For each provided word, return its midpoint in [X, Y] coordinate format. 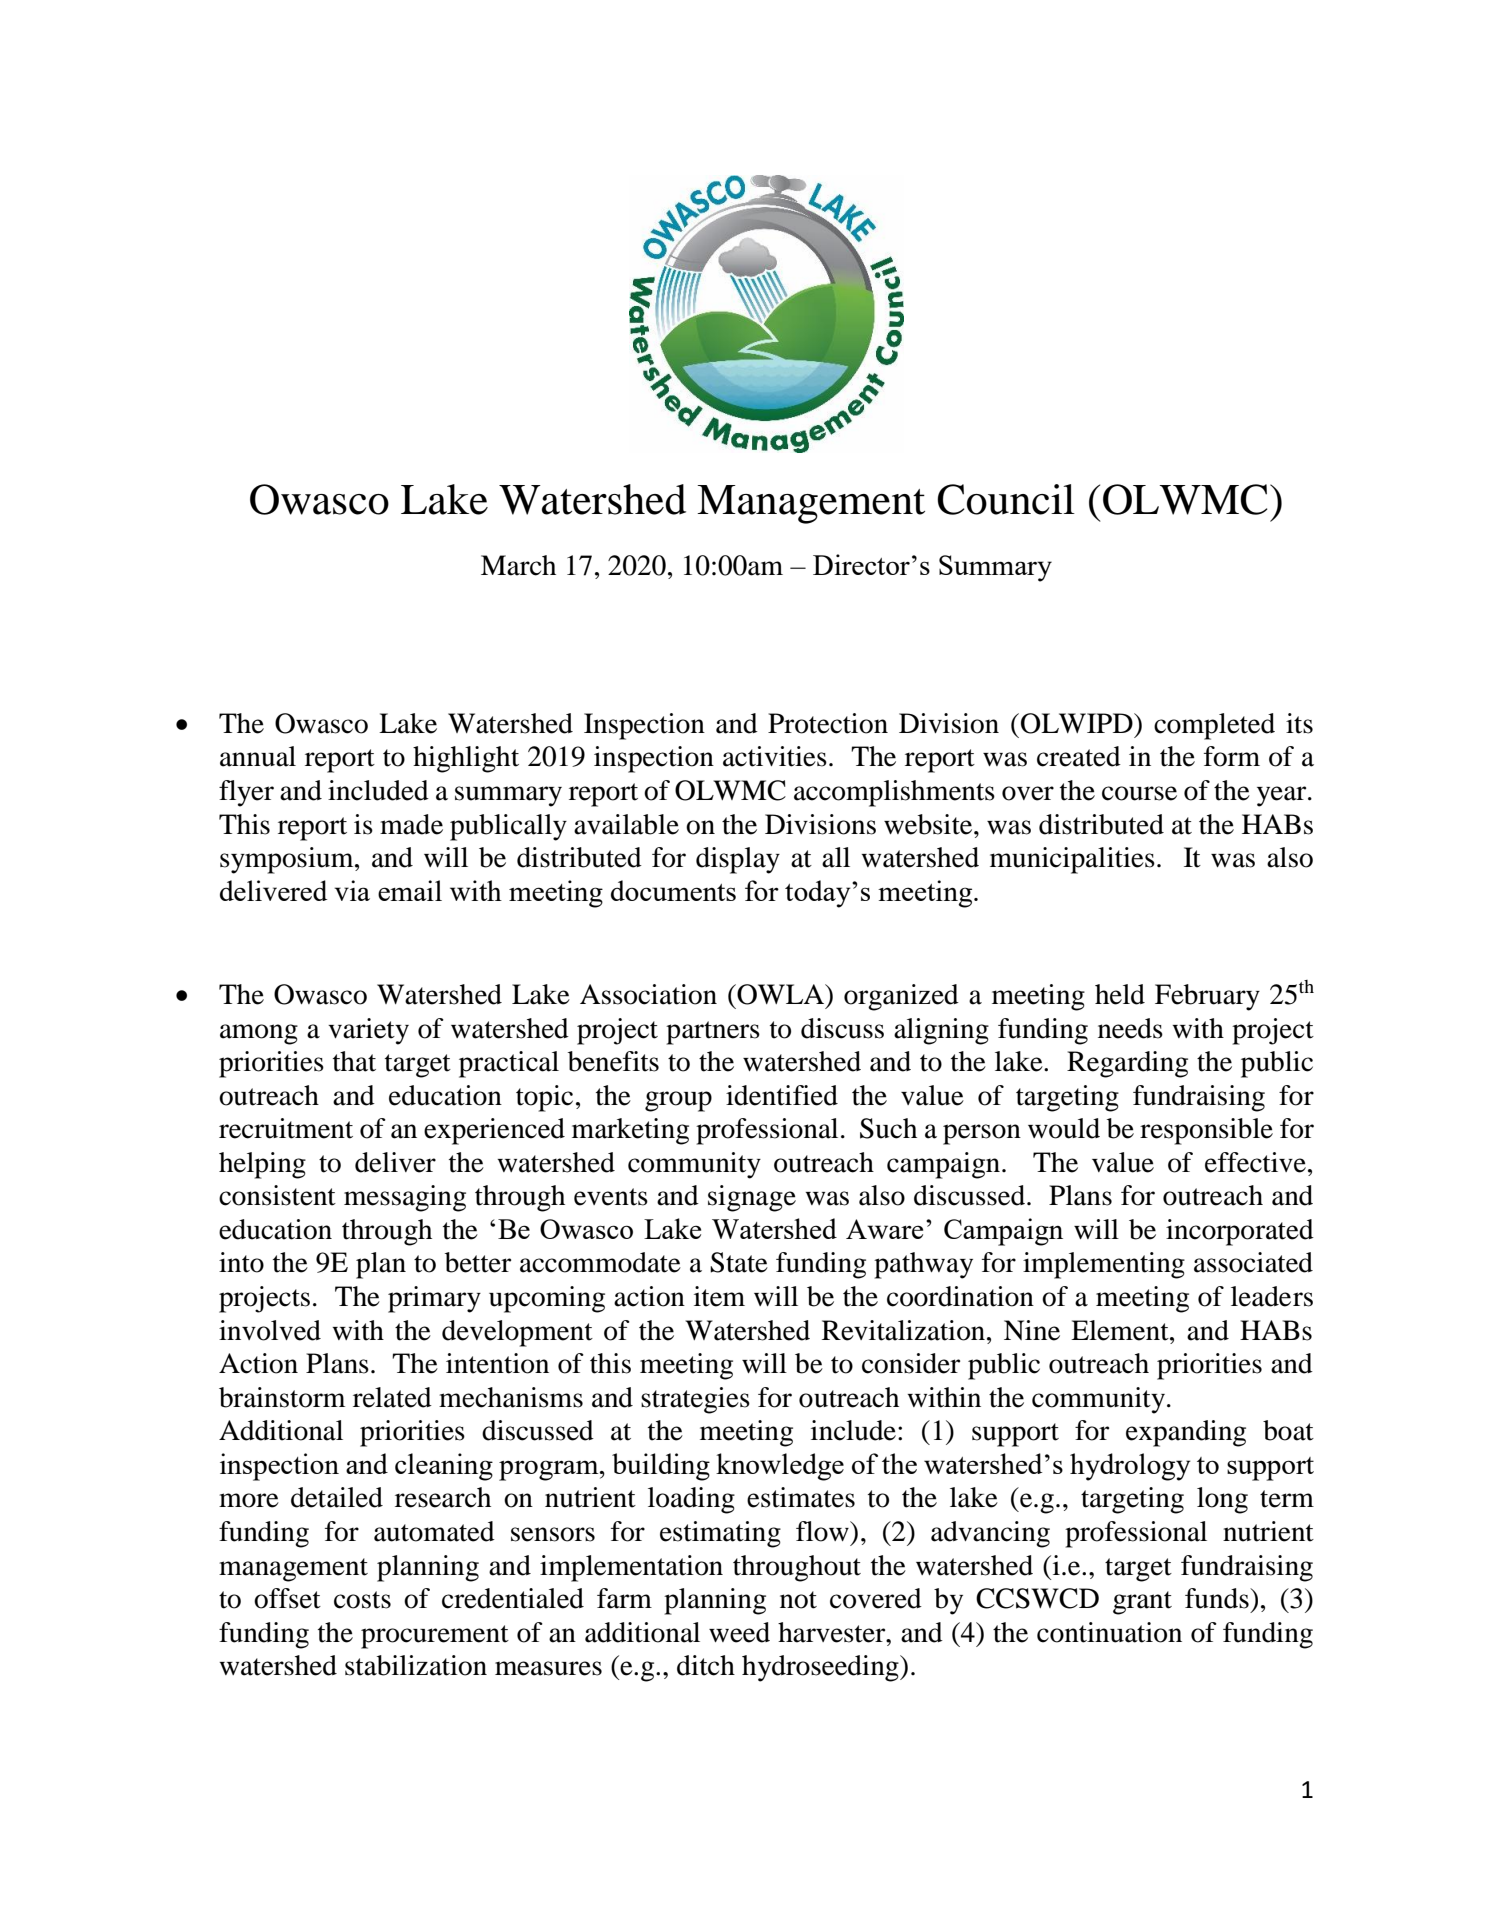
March [518, 565]
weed [739, 1632]
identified [782, 1095]
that [354, 1061]
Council [1006, 499]
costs [362, 1600]
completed [1214, 726]
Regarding [1127, 1064]
